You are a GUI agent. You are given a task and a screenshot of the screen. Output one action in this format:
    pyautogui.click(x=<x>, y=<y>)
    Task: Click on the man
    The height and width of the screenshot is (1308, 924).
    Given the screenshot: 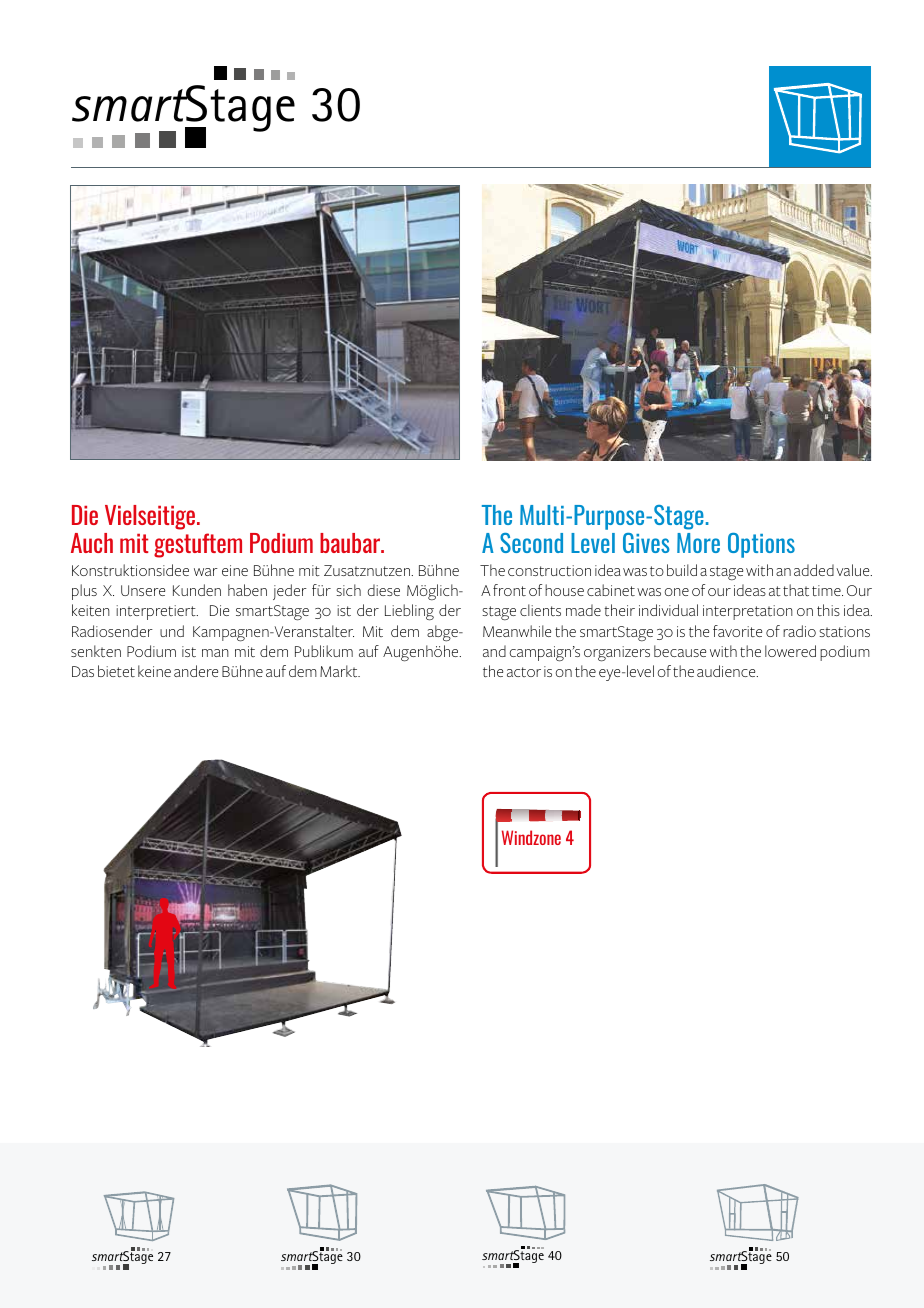 What is the action you would take?
    pyautogui.click(x=215, y=653)
